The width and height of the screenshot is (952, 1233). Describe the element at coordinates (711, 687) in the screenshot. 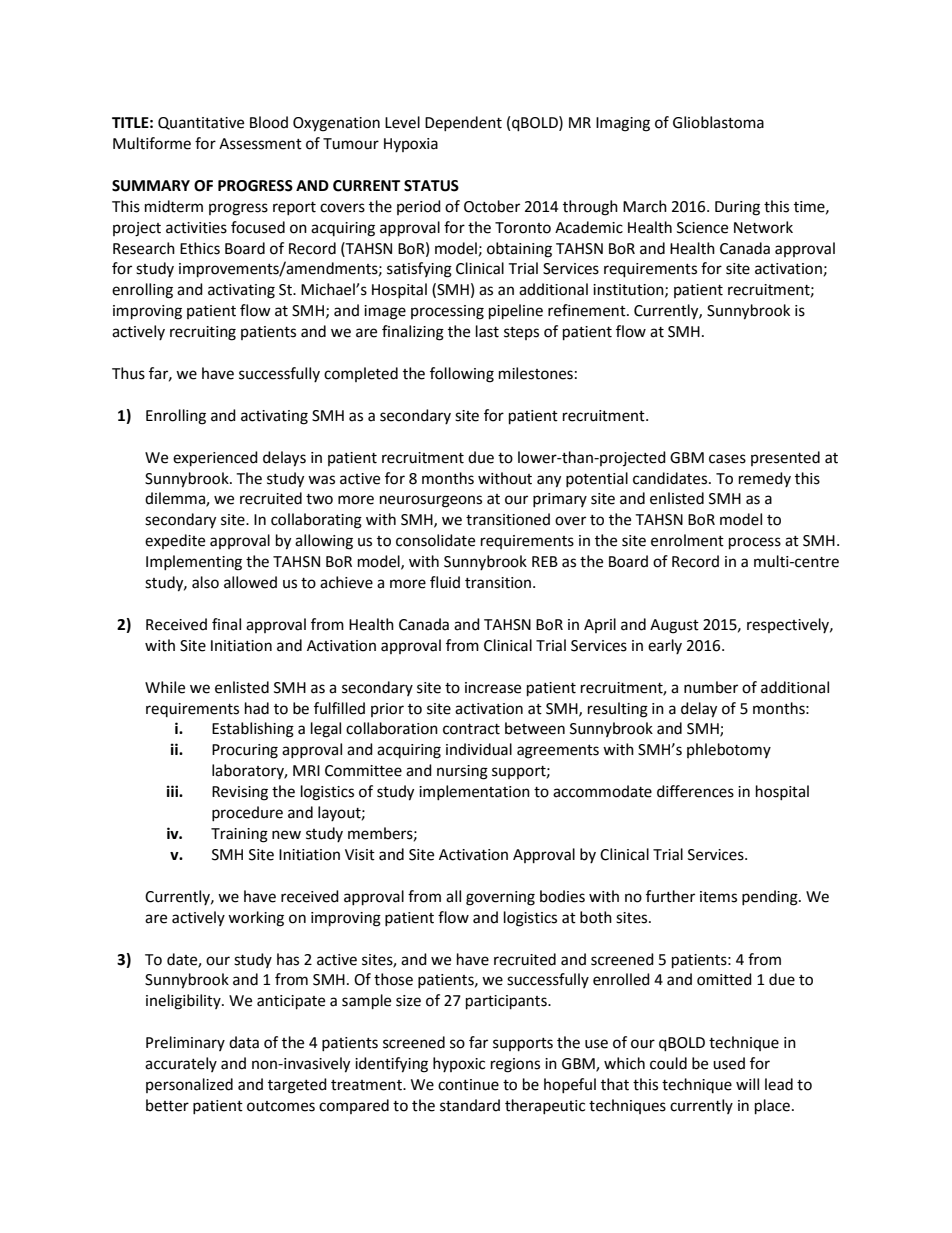

I see `number` at that location.
